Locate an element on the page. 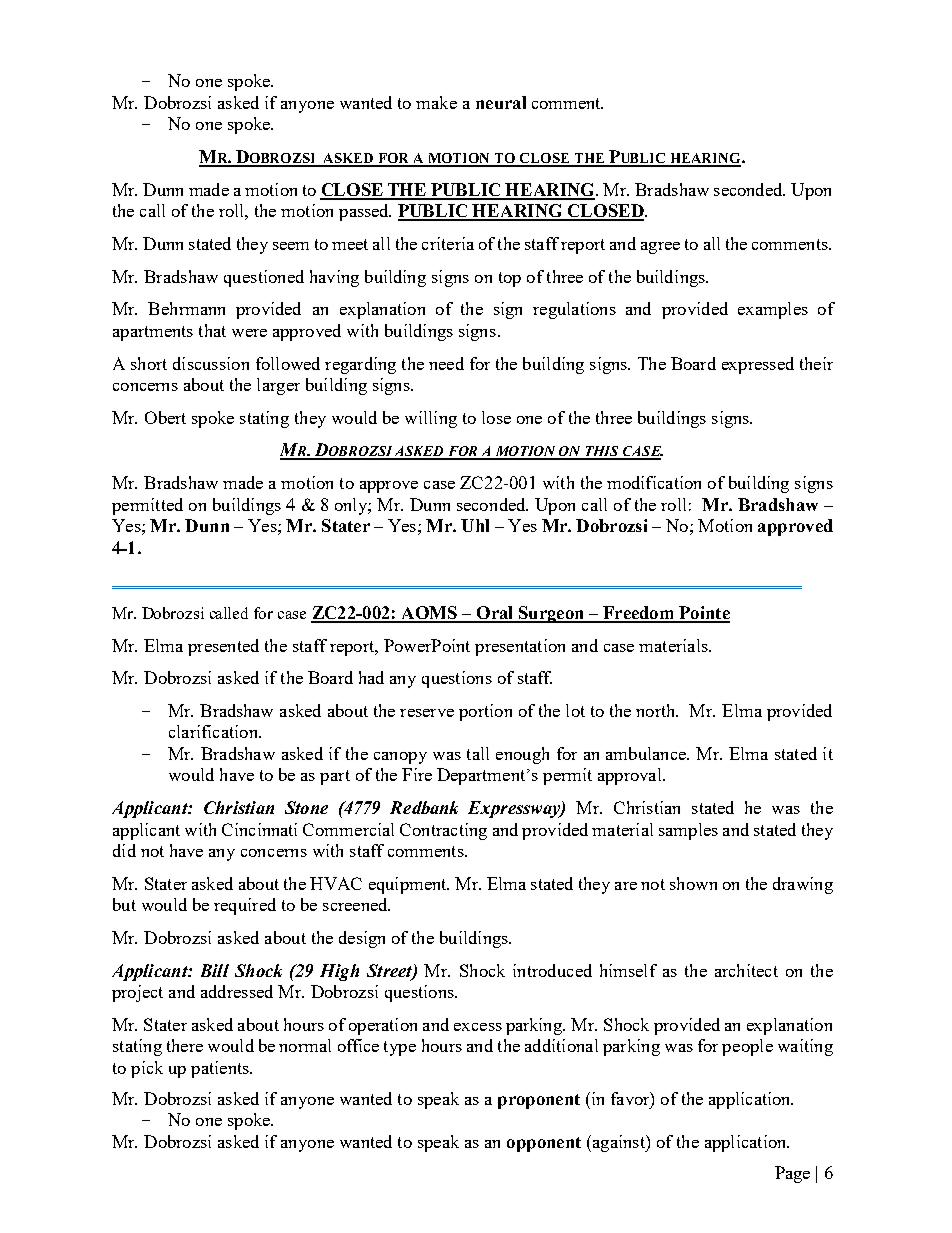  need is located at coordinates (446, 363).
